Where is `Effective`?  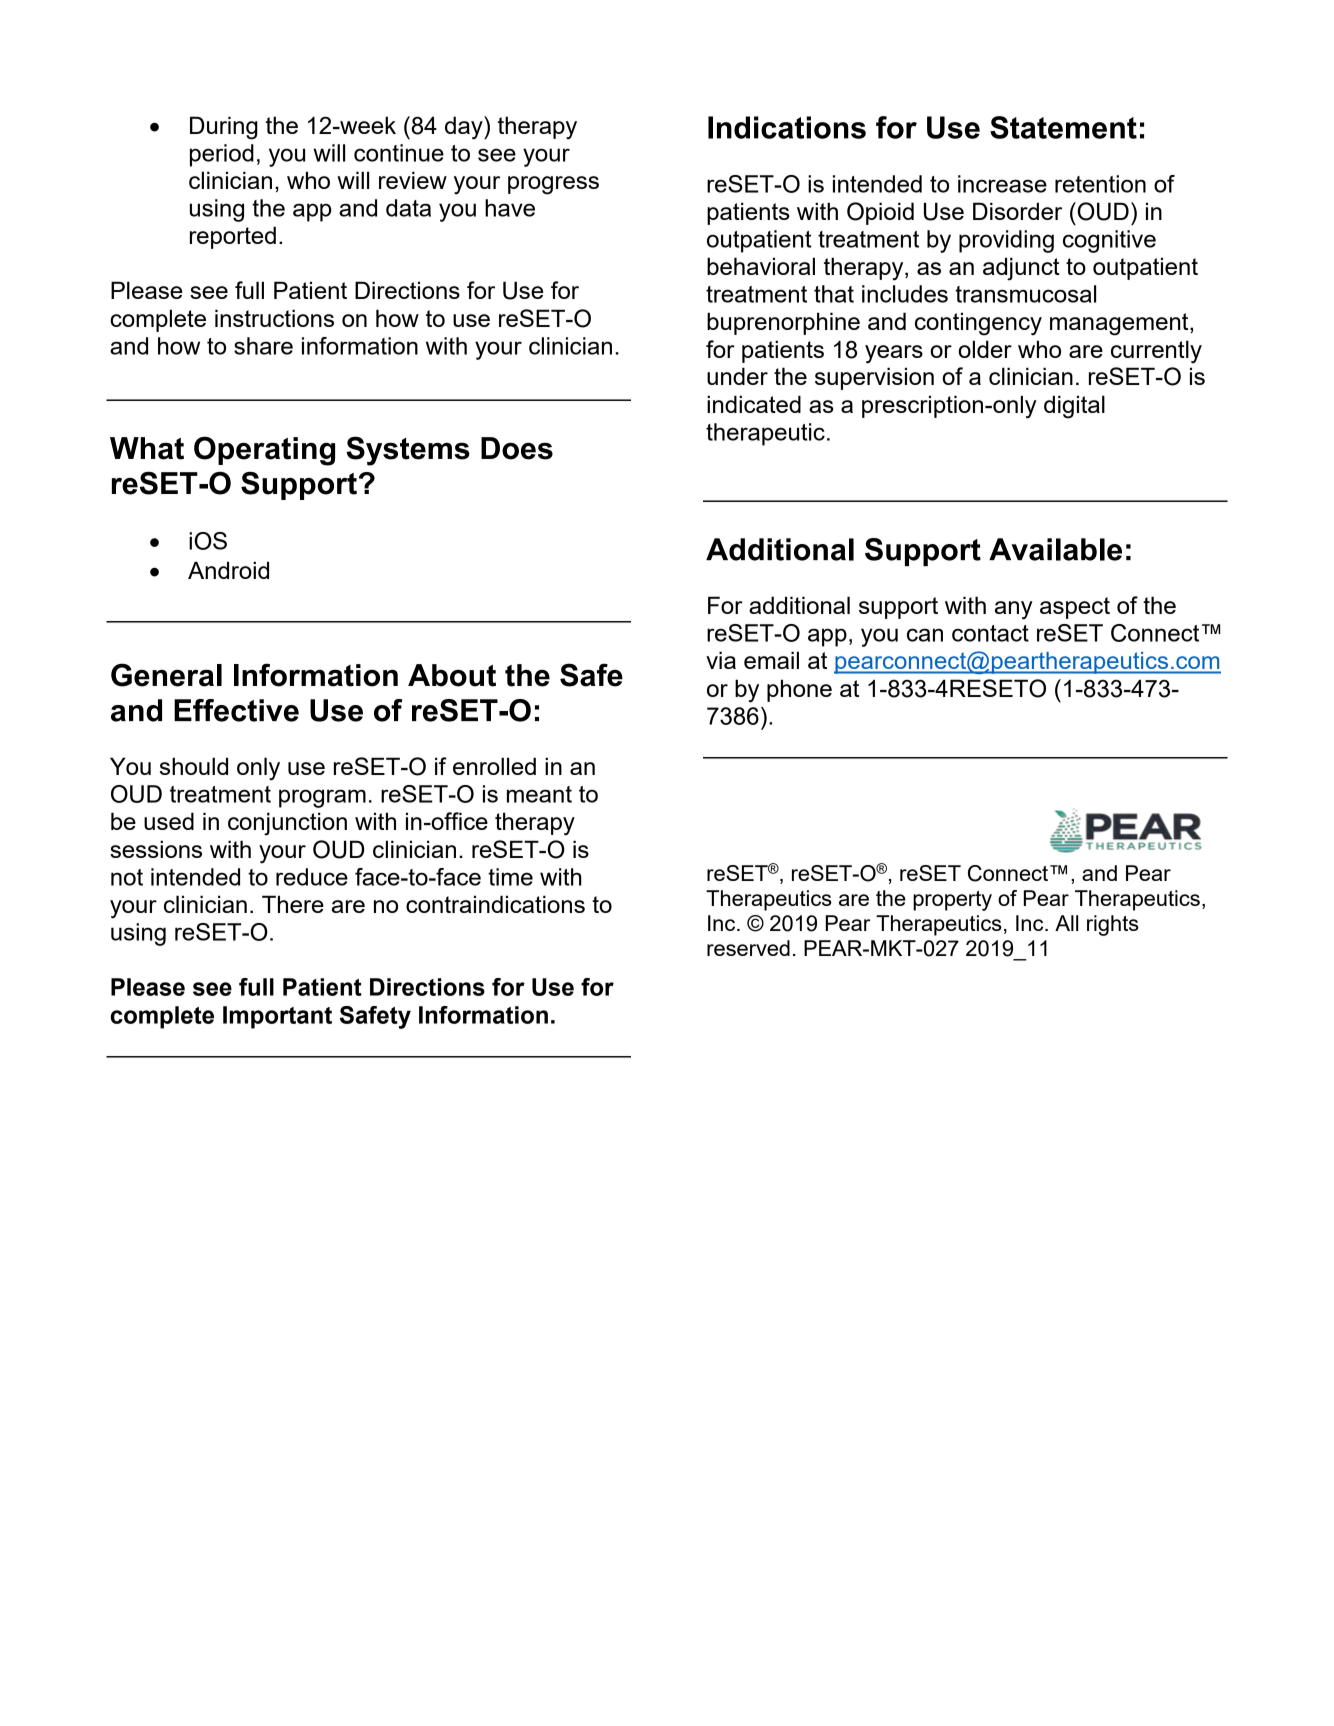
Effective is located at coordinates (236, 710).
